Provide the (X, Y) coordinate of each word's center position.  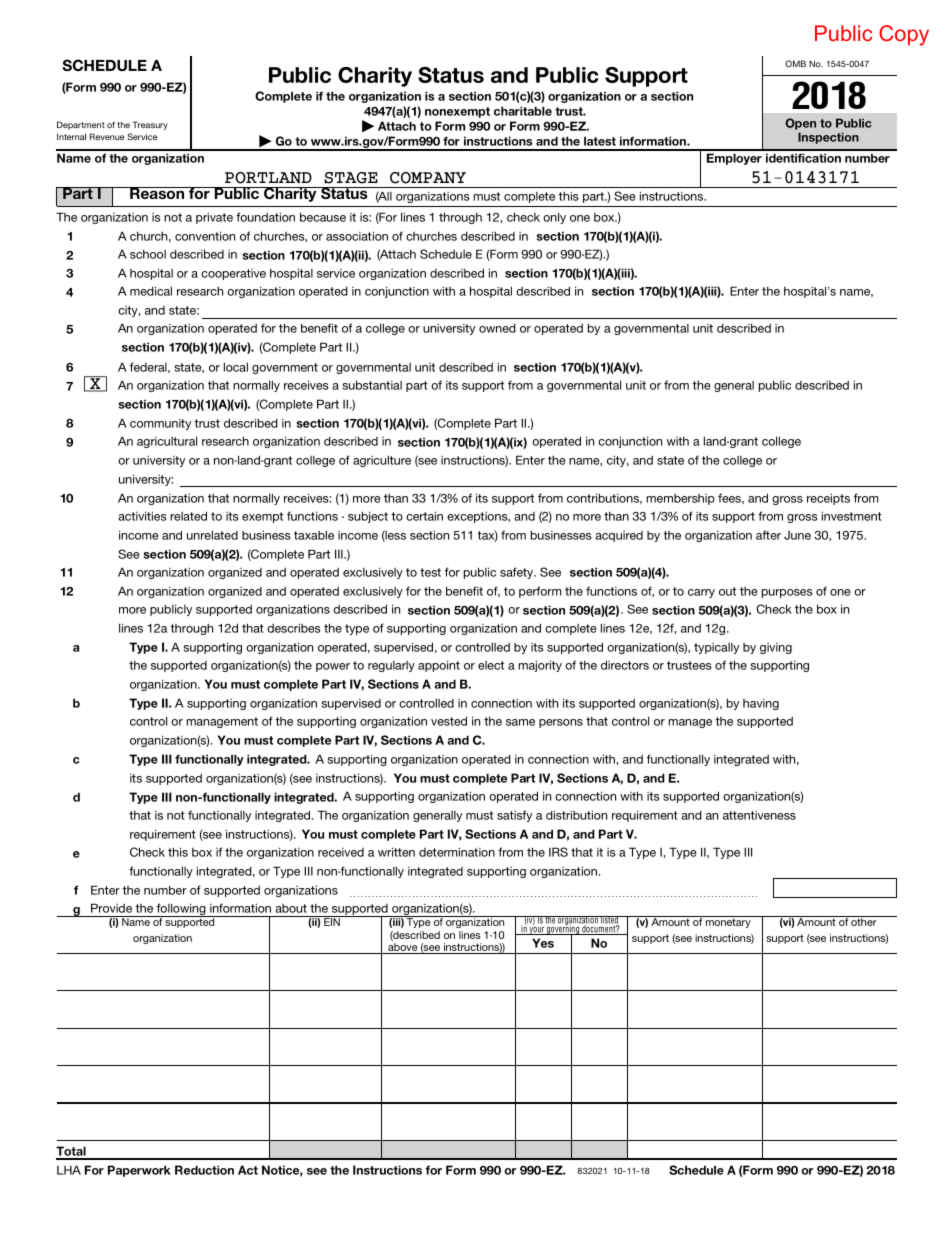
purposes (787, 593)
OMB (795, 64)
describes (294, 628)
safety (518, 573)
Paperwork (139, 1171)
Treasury (150, 125)
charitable (523, 111)
